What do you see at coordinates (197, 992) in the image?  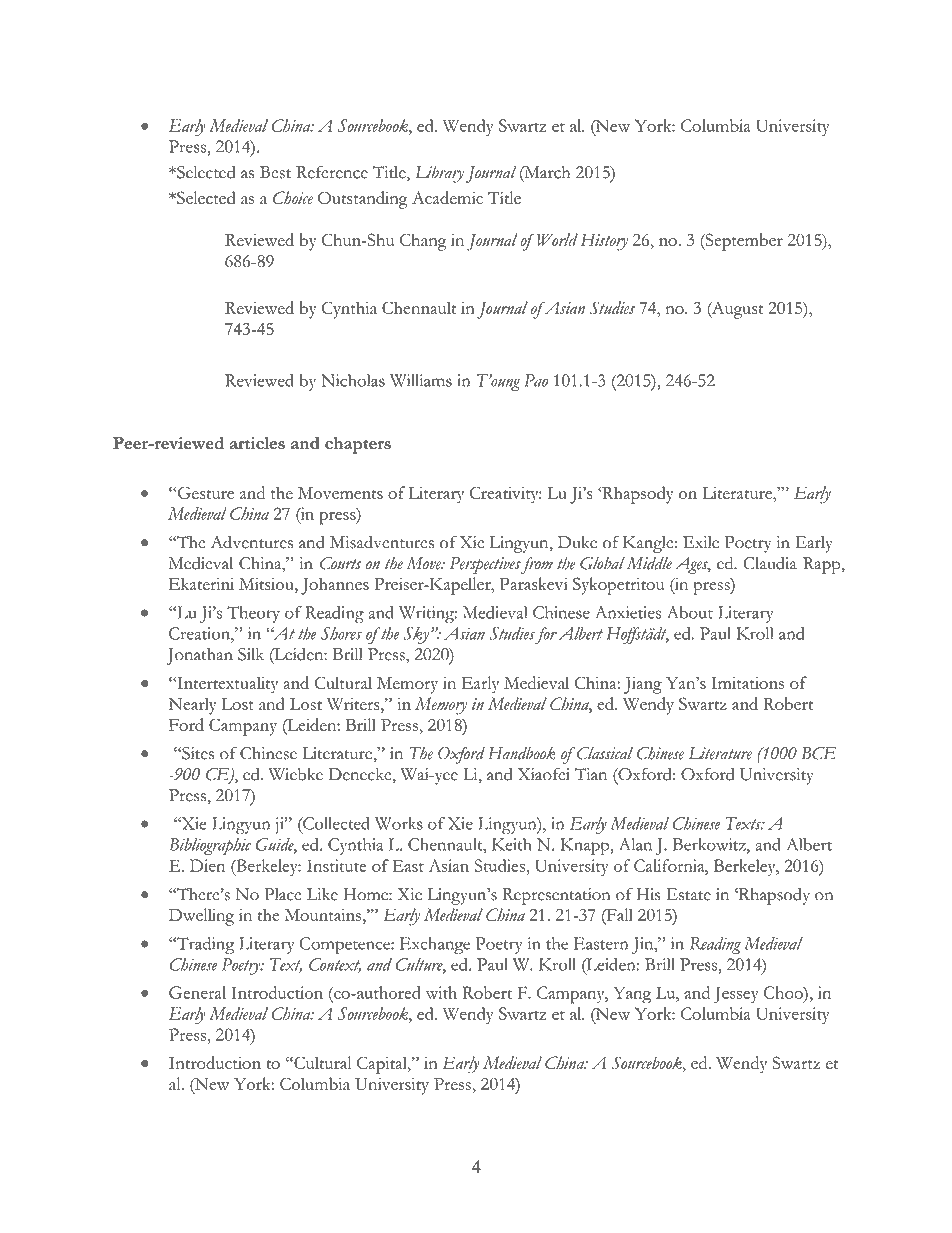 I see `General` at bounding box center [197, 992].
